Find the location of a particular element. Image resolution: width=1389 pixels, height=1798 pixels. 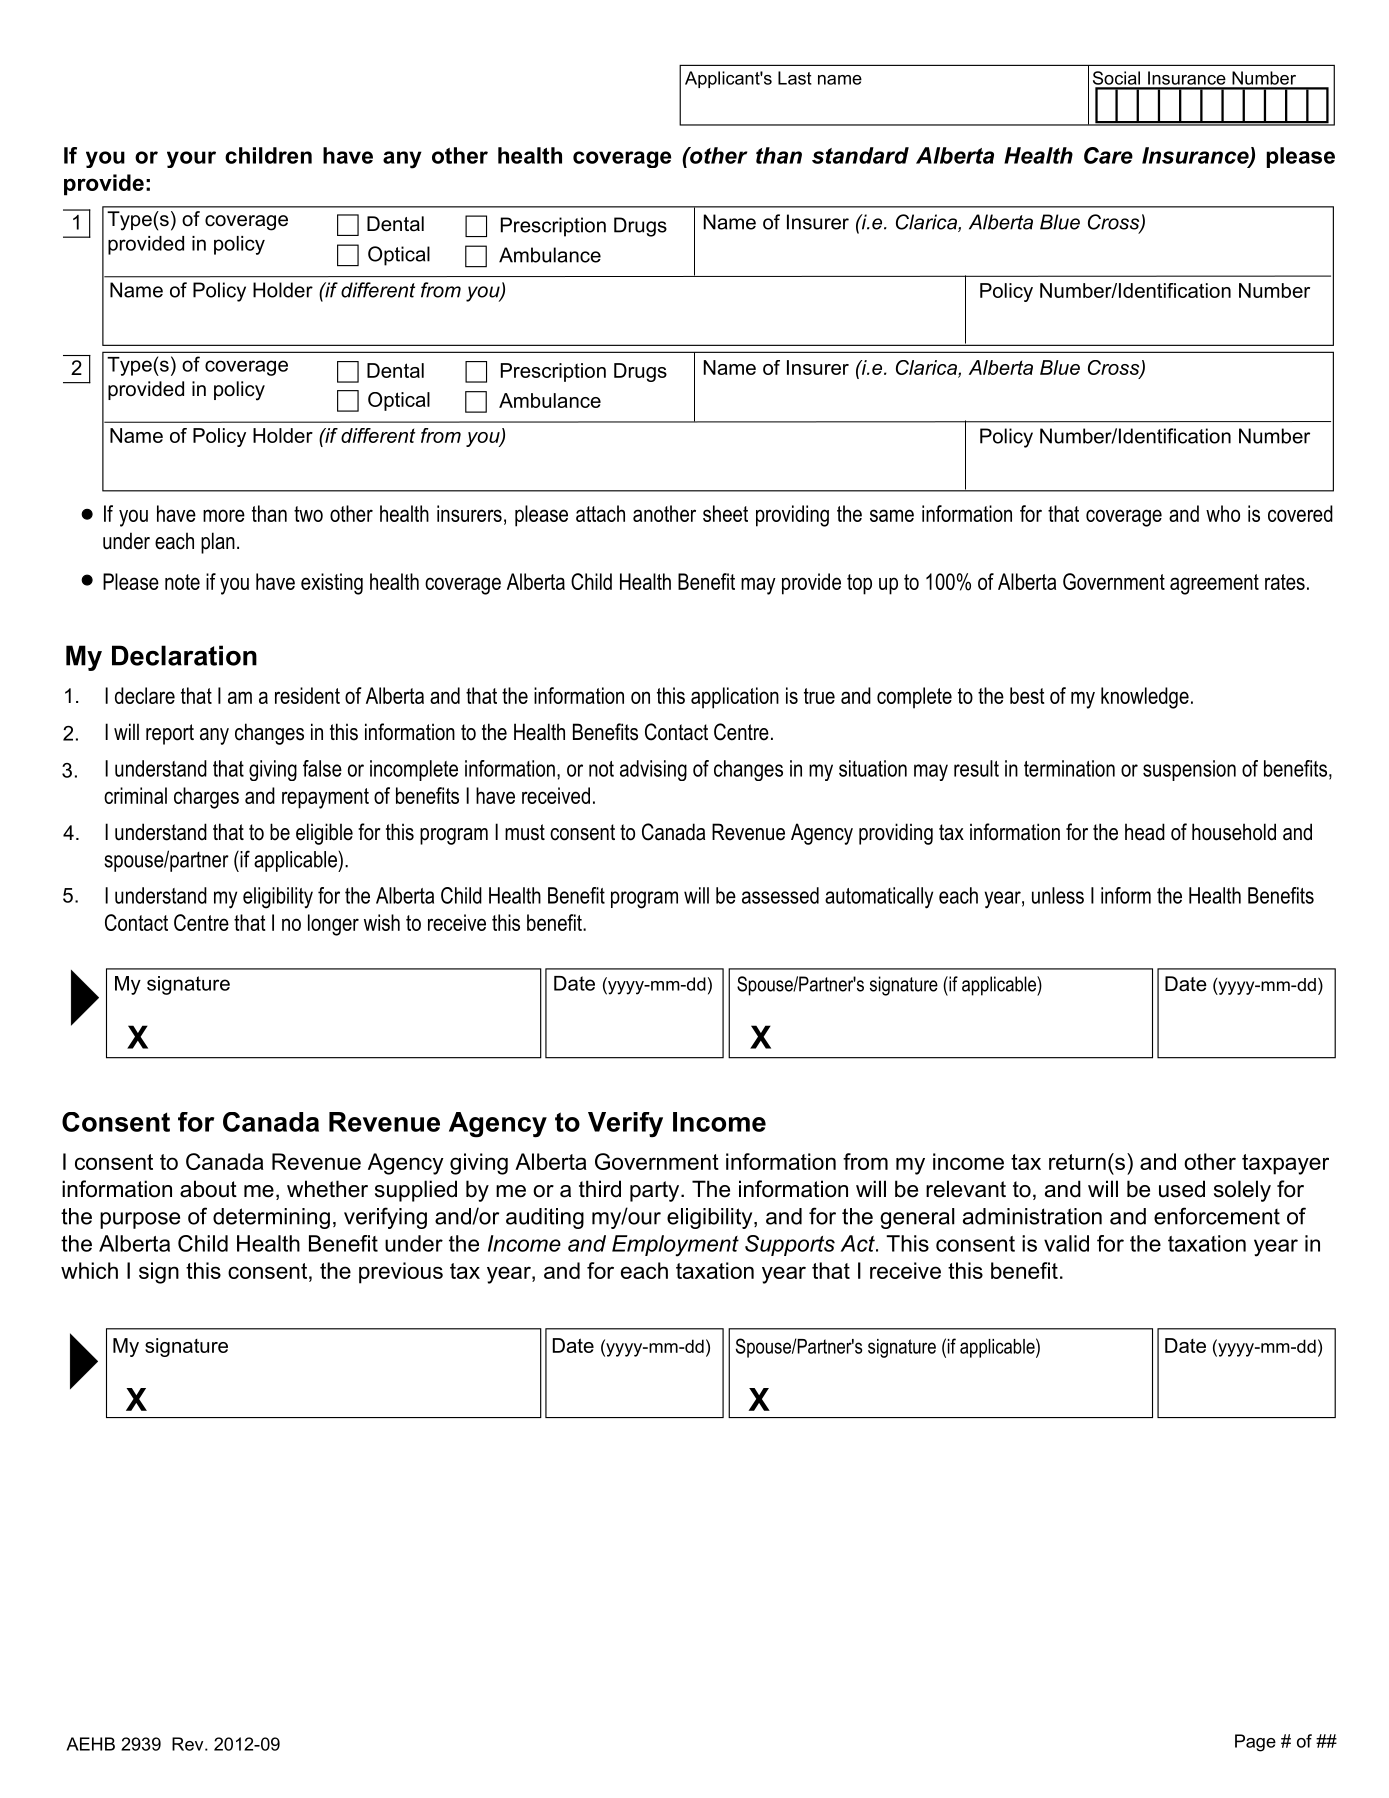

which is located at coordinates (89, 1270).
